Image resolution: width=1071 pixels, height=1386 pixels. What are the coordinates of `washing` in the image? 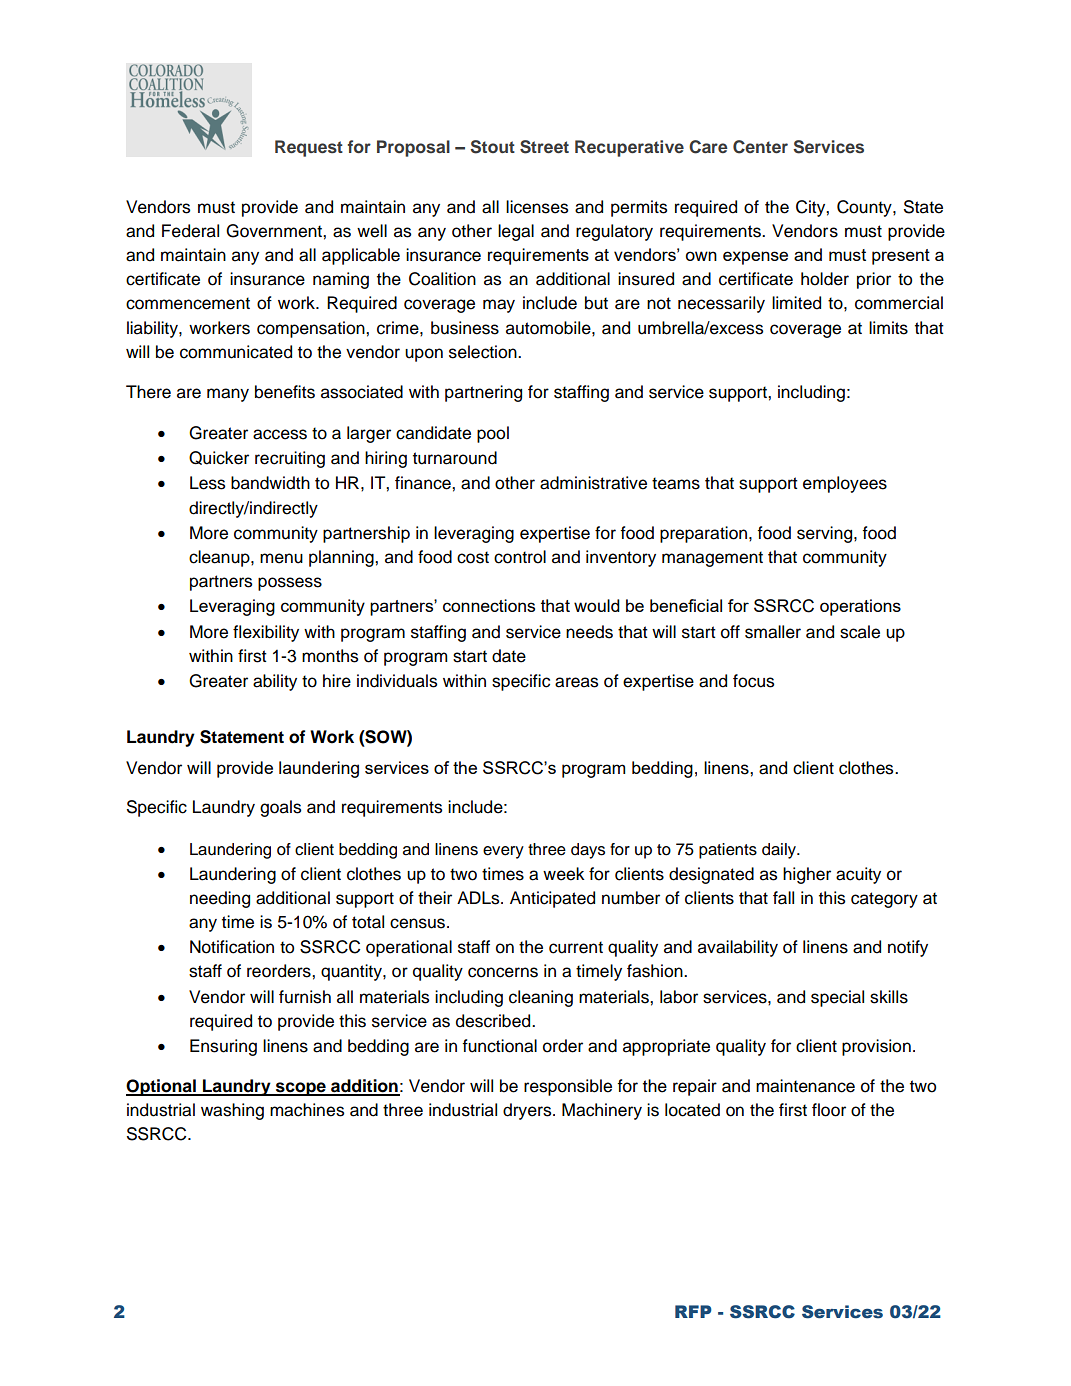 It's located at (232, 1111).
